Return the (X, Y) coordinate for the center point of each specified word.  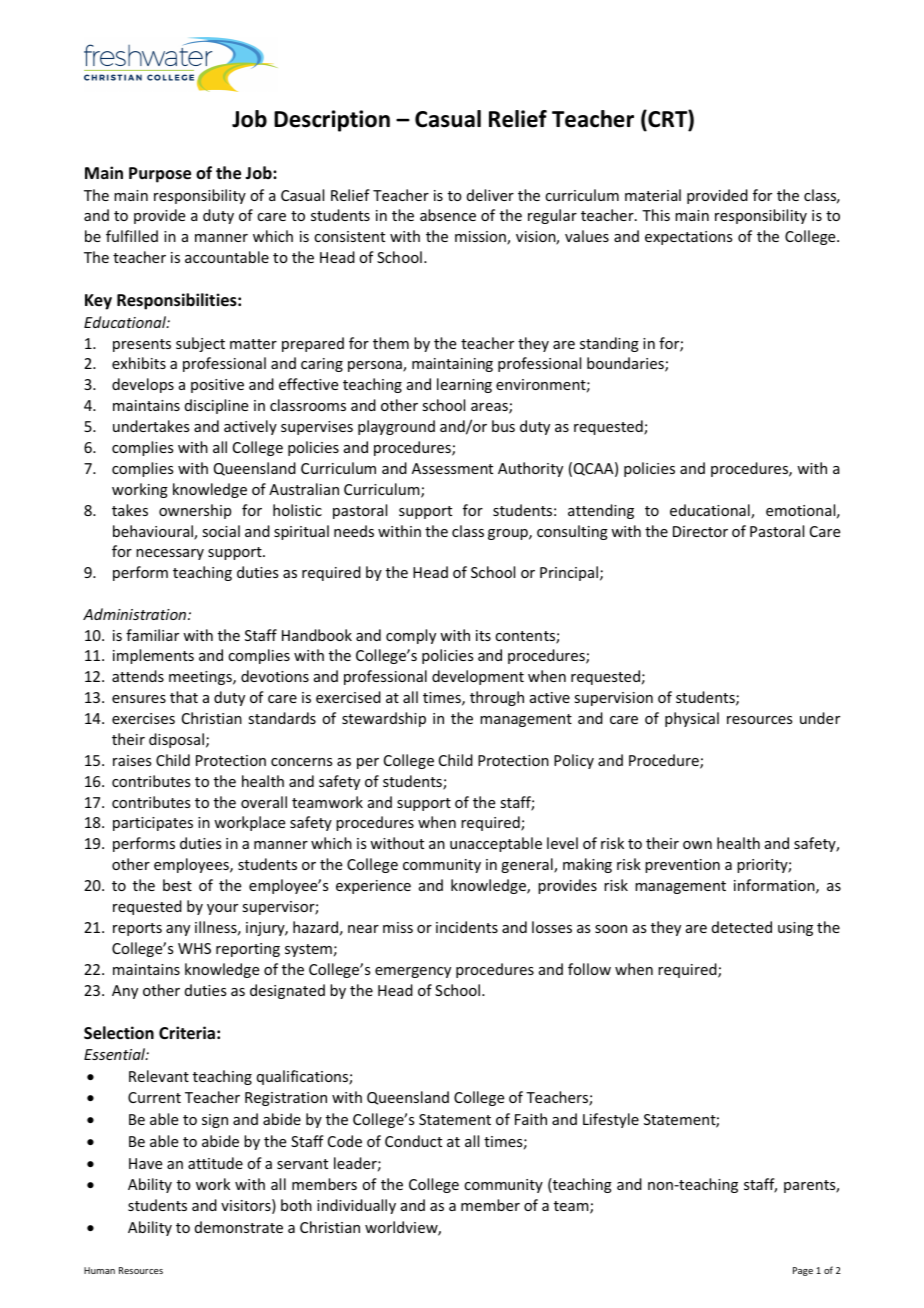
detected (742, 927)
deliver (490, 195)
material (653, 195)
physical (692, 719)
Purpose (160, 175)
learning (464, 385)
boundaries (626, 364)
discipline (216, 406)
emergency (413, 972)
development (478, 677)
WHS (194, 948)
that (184, 697)
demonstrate (239, 1227)
